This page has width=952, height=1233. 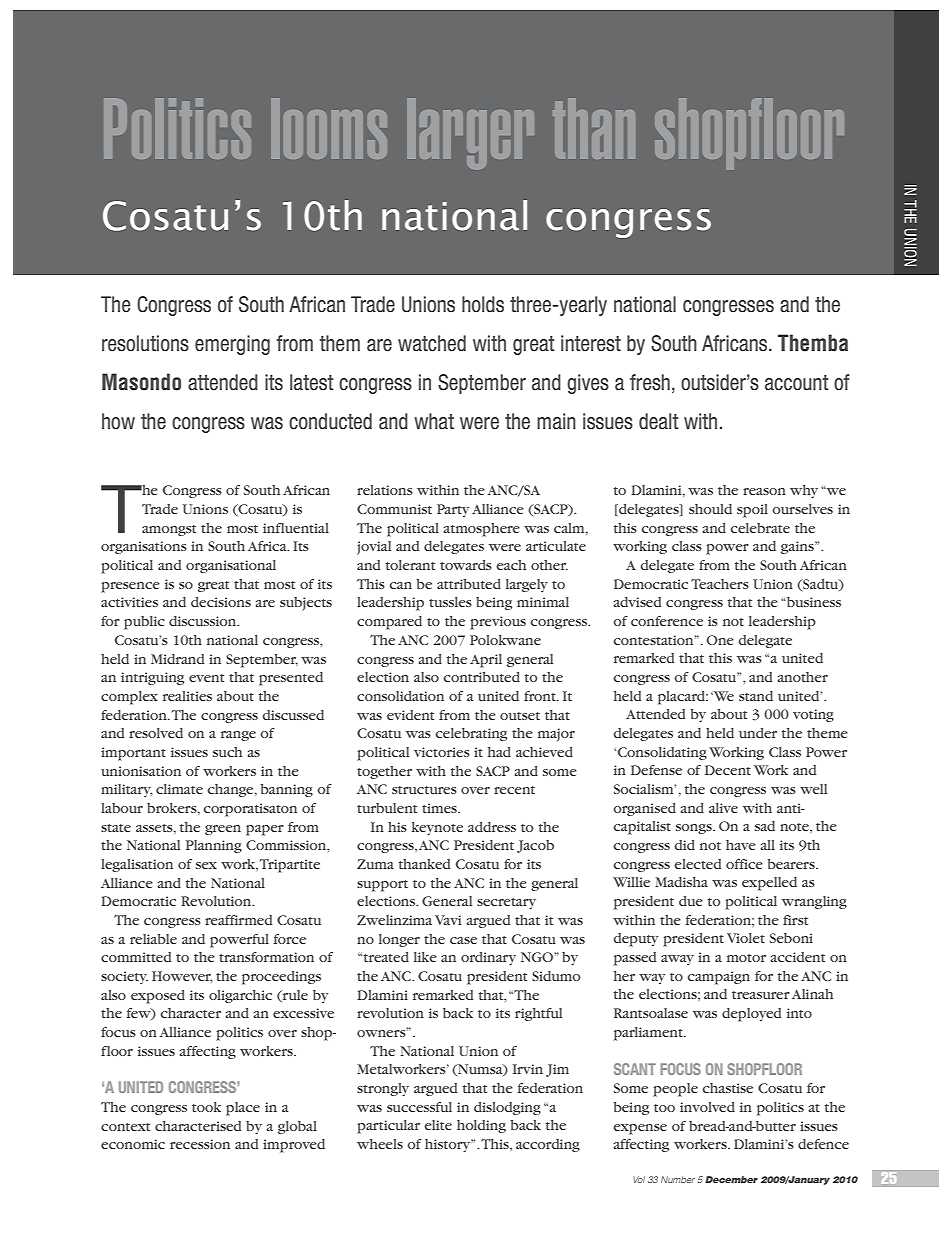 I want to click on discussion, so click(x=204, y=621).
